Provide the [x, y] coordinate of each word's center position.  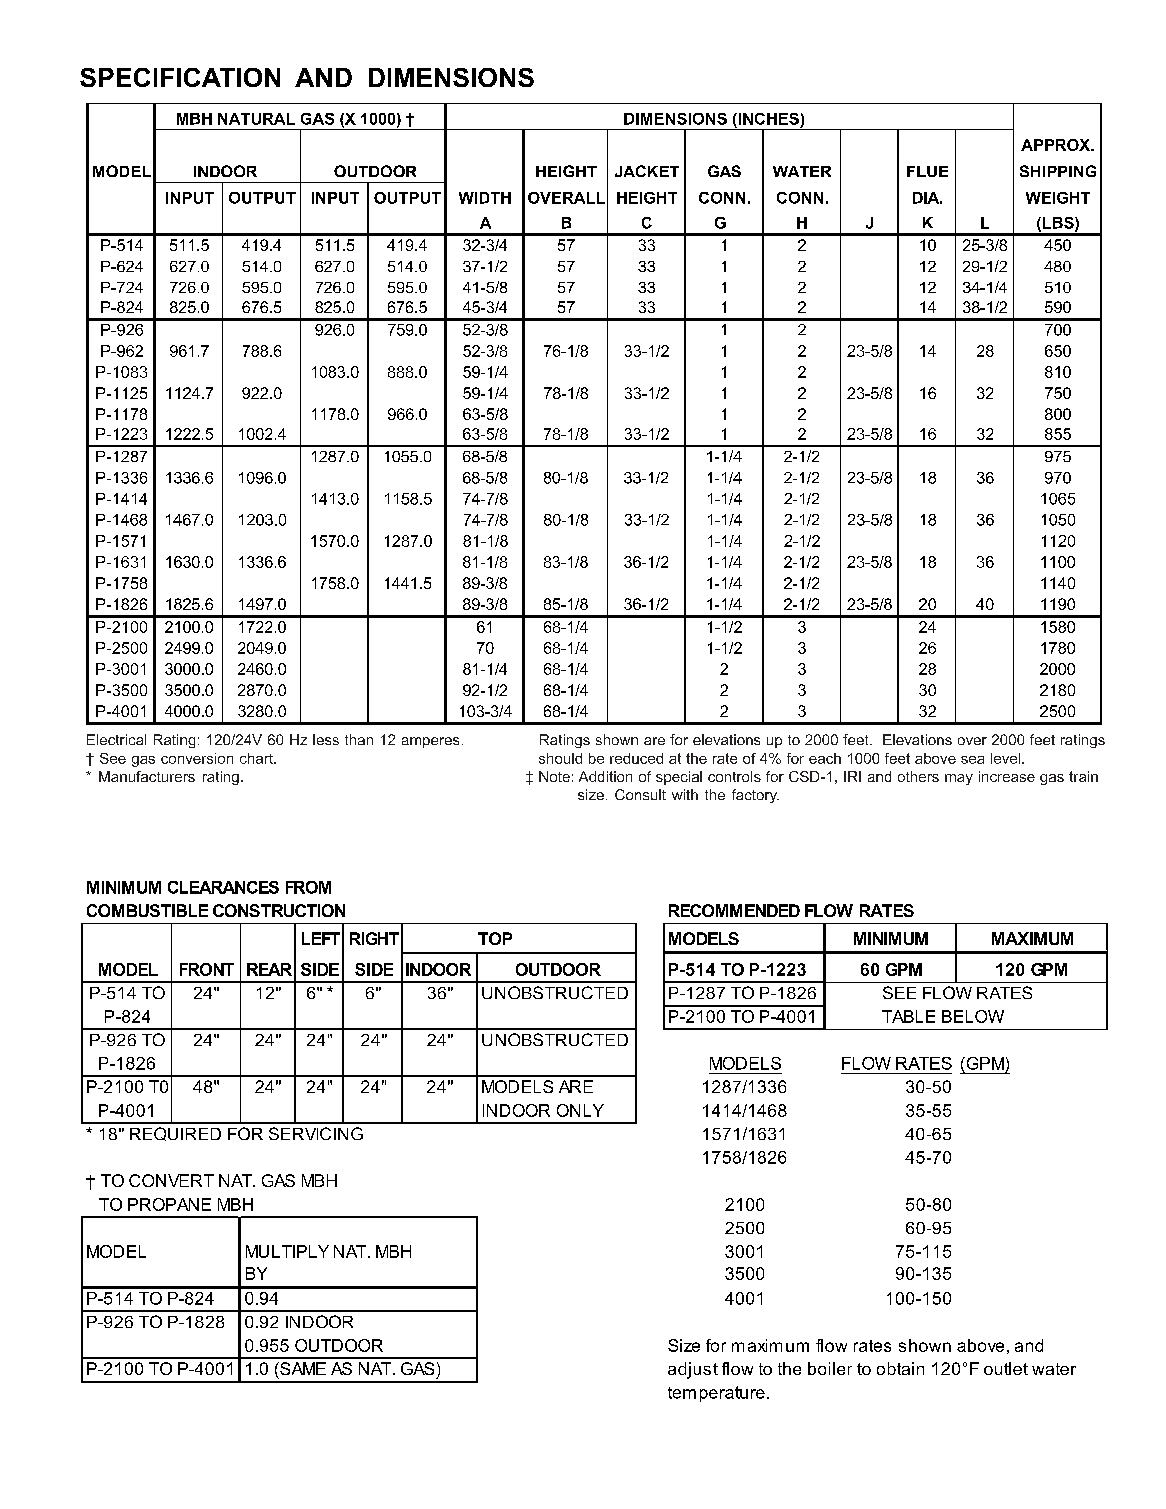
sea [972, 760]
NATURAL [256, 119]
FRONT [207, 969]
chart [257, 758]
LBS [1058, 224]
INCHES [767, 119]
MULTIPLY [287, 1251]
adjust [693, 1370]
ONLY [580, 1110]
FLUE [927, 171]
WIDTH [485, 198]
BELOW [973, 1016]
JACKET [647, 171]
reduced [636, 758]
